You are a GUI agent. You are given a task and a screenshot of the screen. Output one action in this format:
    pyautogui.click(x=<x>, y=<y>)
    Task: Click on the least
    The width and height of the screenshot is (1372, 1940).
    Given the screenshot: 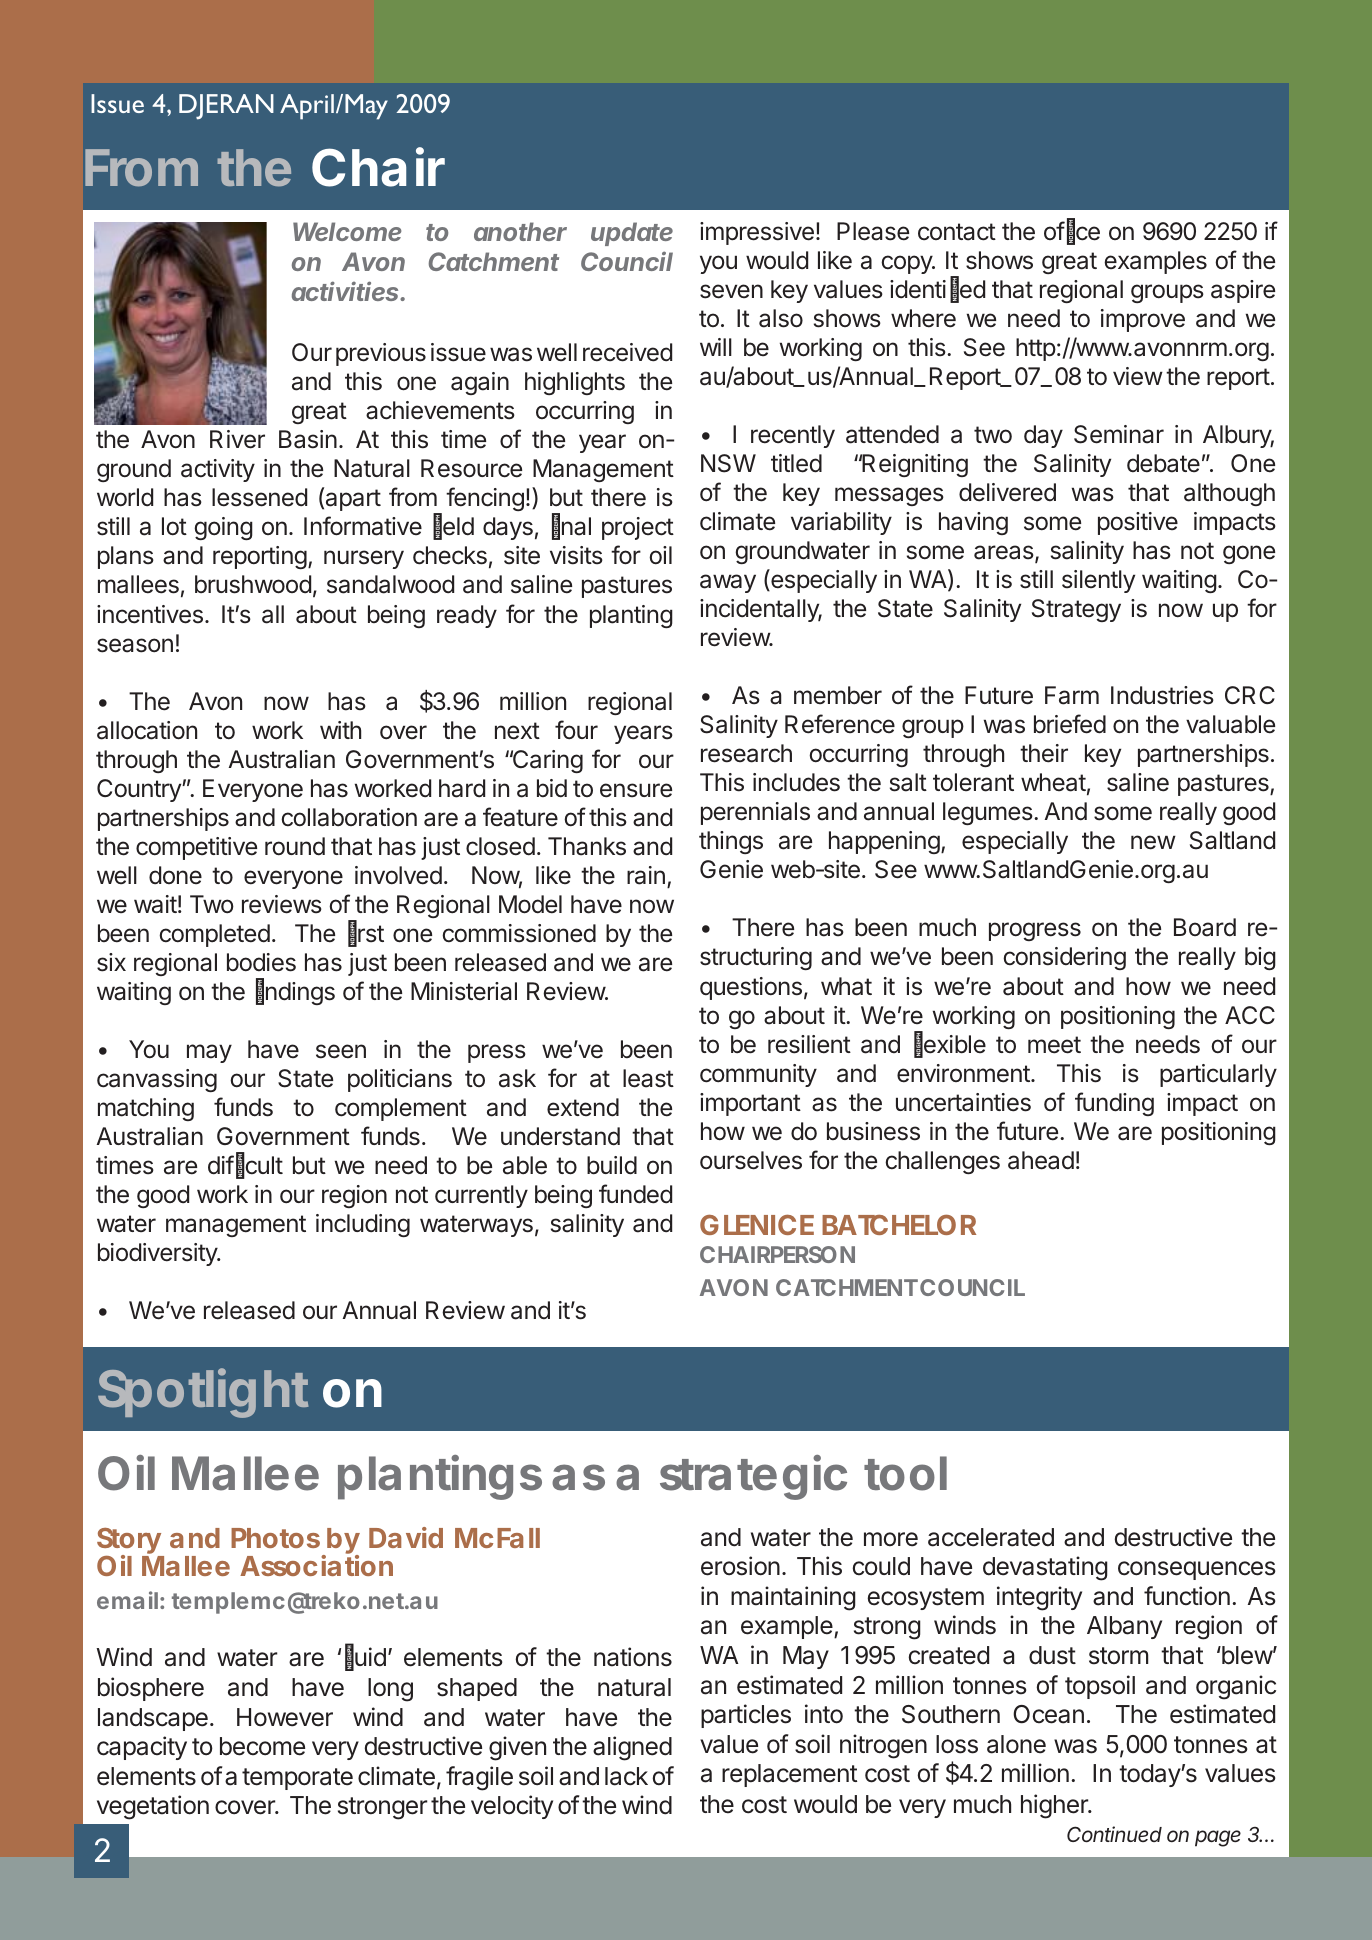 What is the action you would take?
    pyautogui.click(x=648, y=1078)
